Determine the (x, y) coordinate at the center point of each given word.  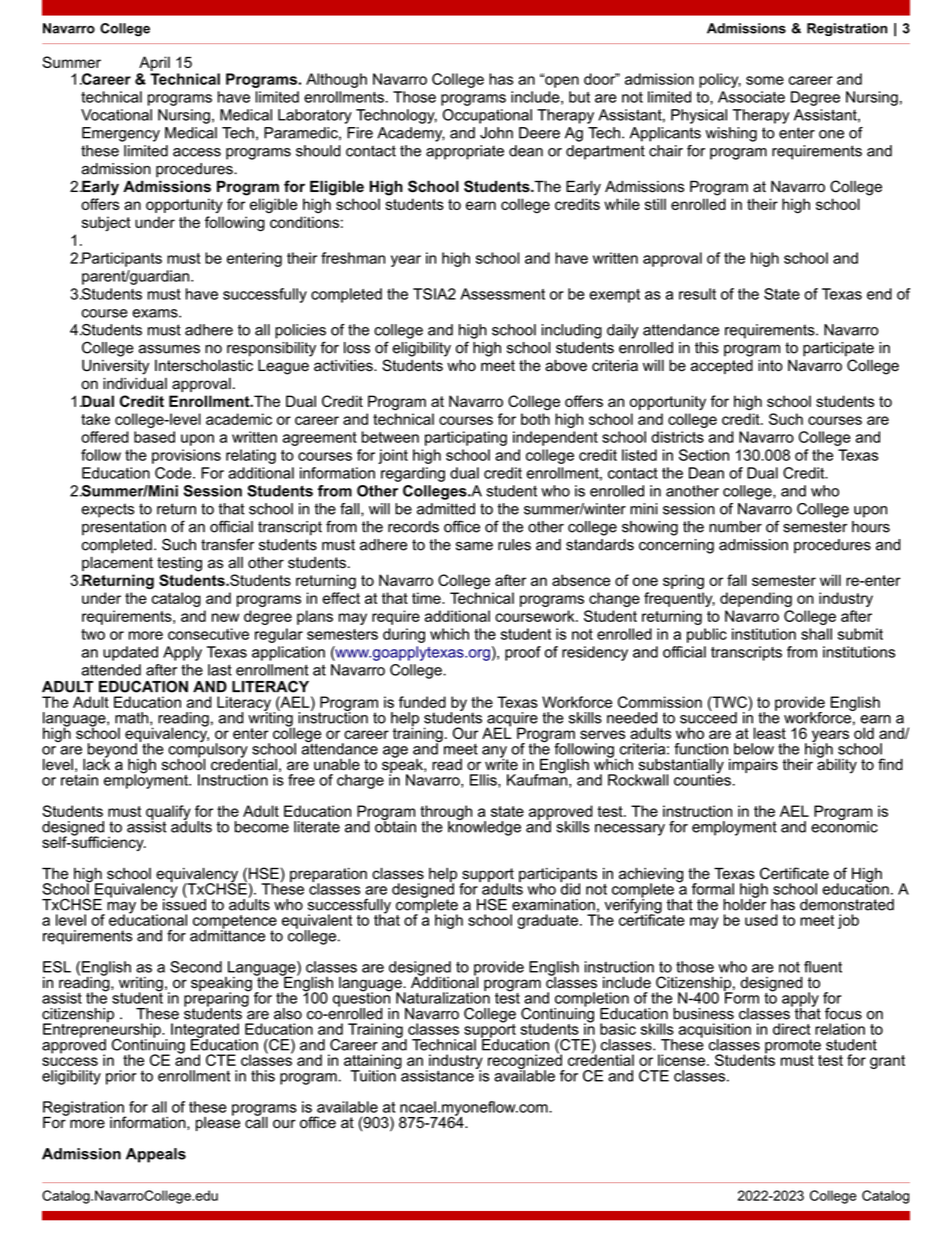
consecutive (208, 634)
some (765, 80)
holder (744, 903)
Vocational (116, 115)
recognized (526, 1062)
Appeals (156, 1155)
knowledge (484, 827)
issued (184, 903)
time (427, 598)
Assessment (502, 294)
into (770, 366)
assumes (169, 349)
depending (756, 599)
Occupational (487, 116)
